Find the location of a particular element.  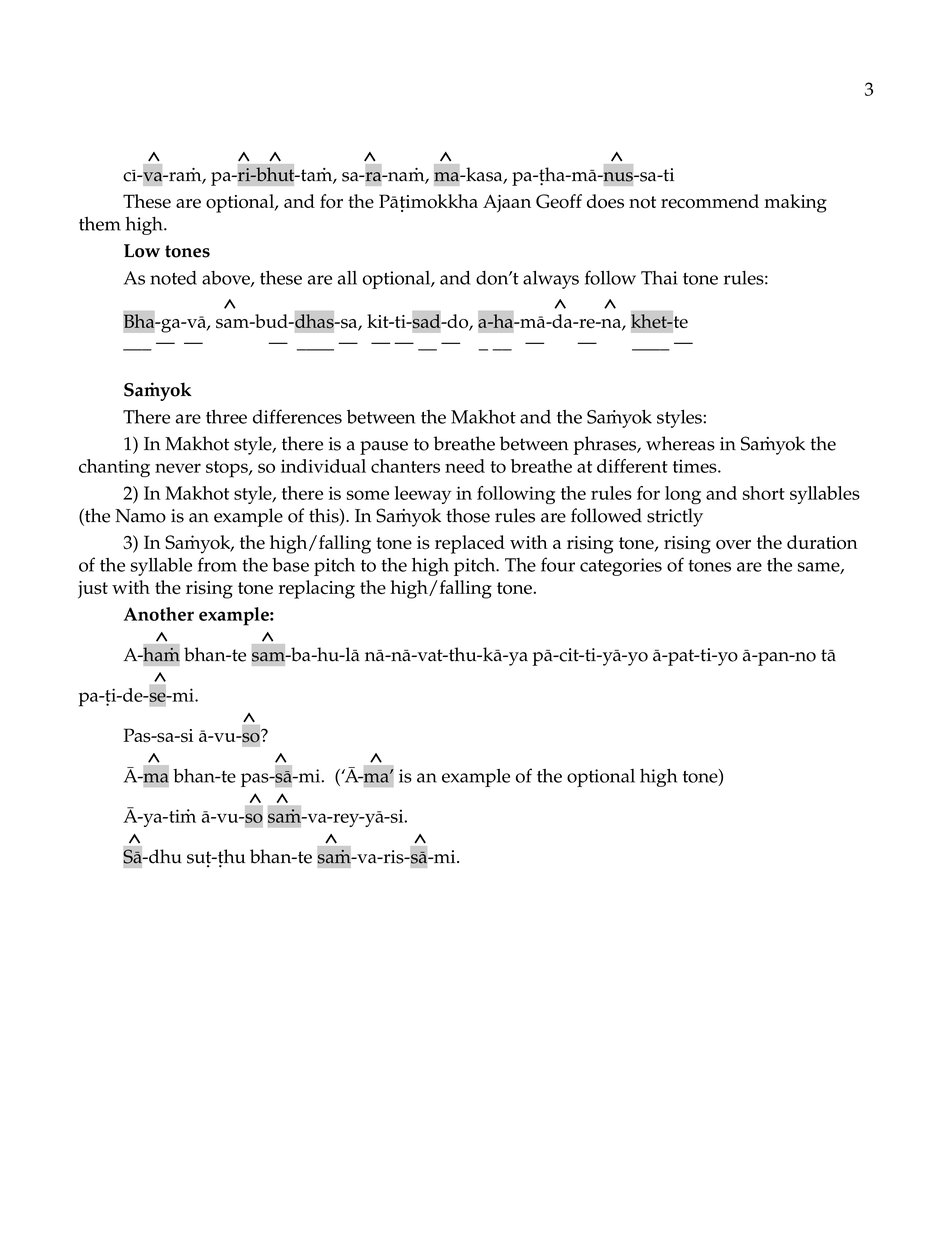

recommend is located at coordinates (710, 201).
